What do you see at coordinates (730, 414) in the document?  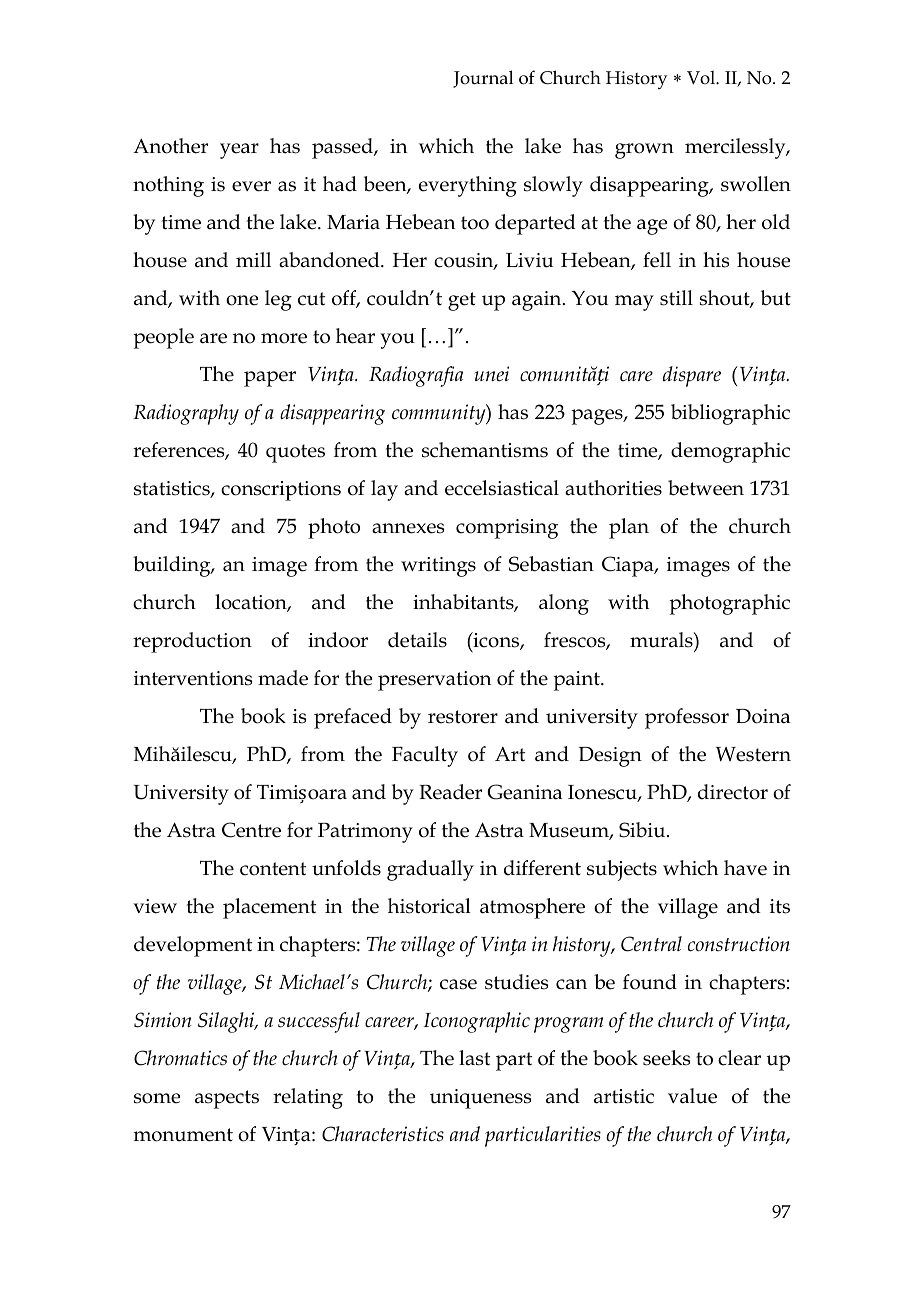 I see `bibliographic` at bounding box center [730, 414].
